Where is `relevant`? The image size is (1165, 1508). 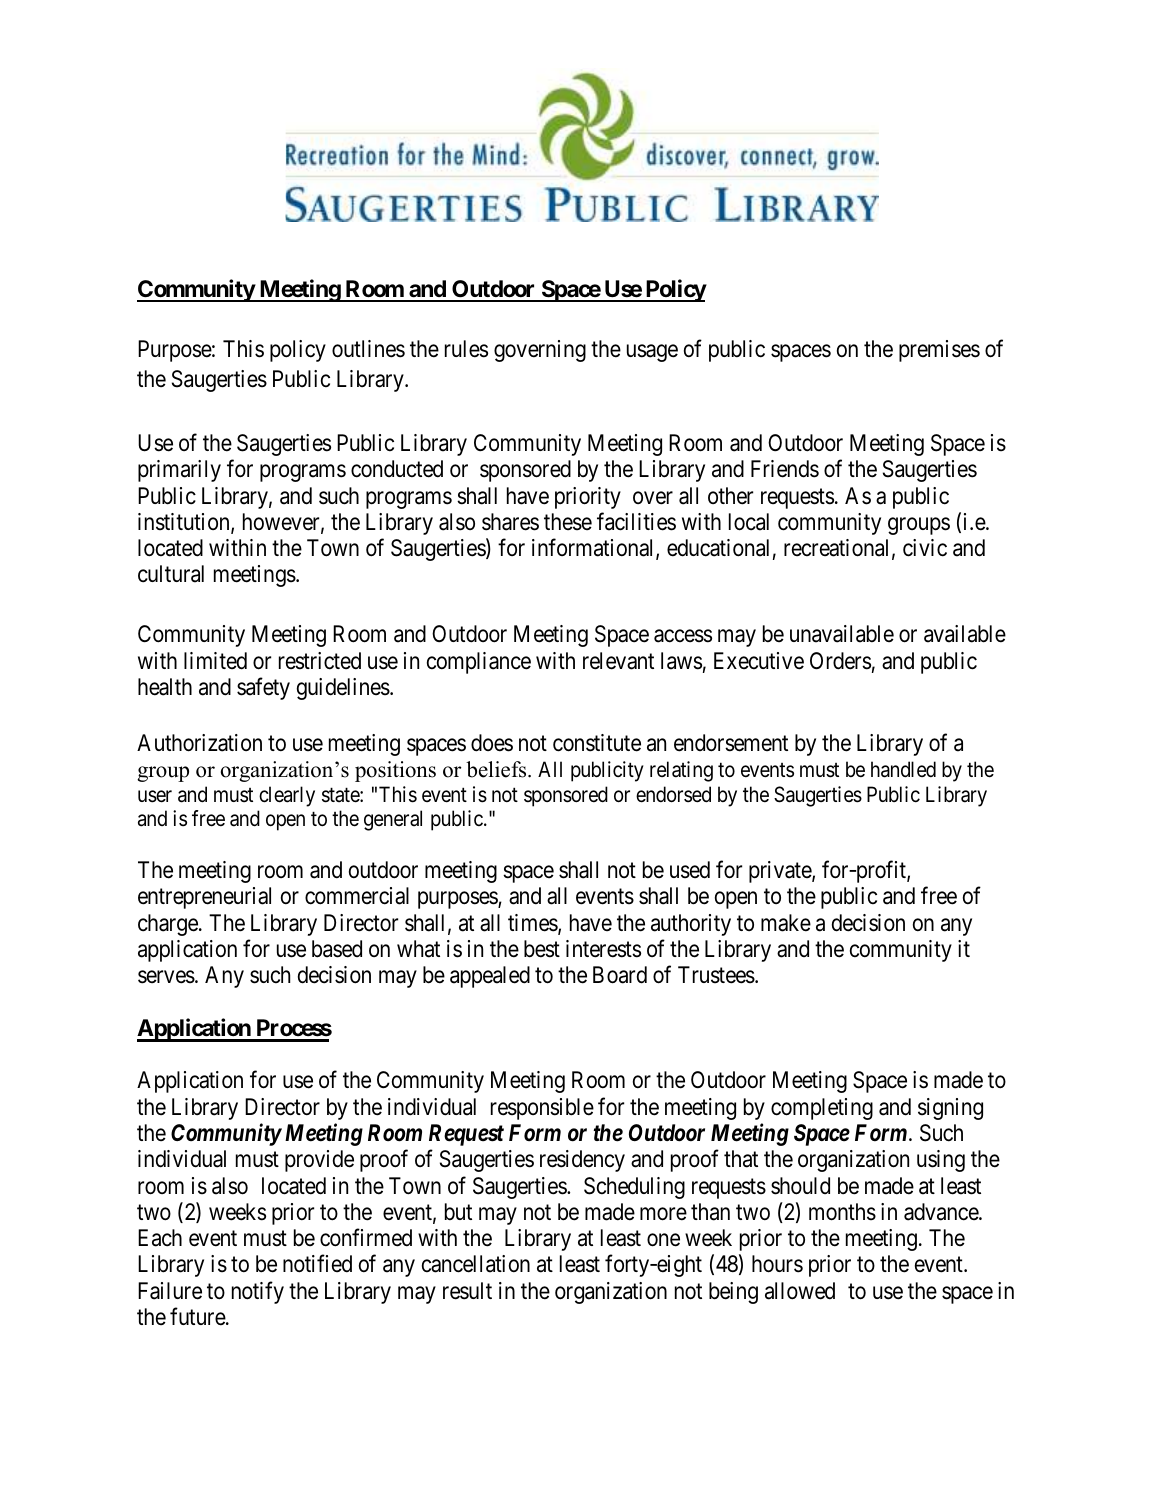 relevant is located at coordinates (618, 661).
